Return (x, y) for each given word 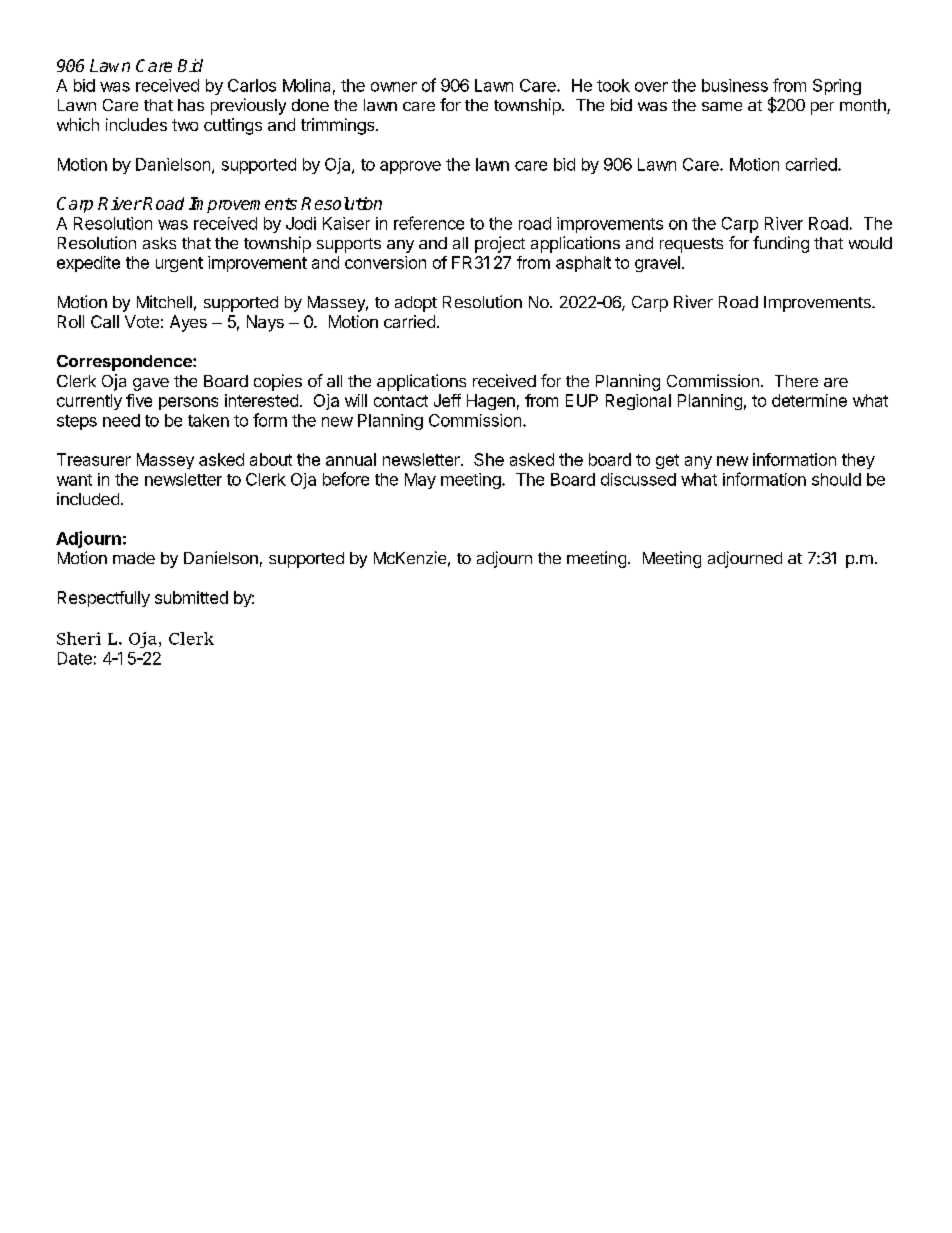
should (836, 479)
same (722, 106)
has (191, 105)
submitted (191, 597)
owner (394, 87)
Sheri (79, 638)
